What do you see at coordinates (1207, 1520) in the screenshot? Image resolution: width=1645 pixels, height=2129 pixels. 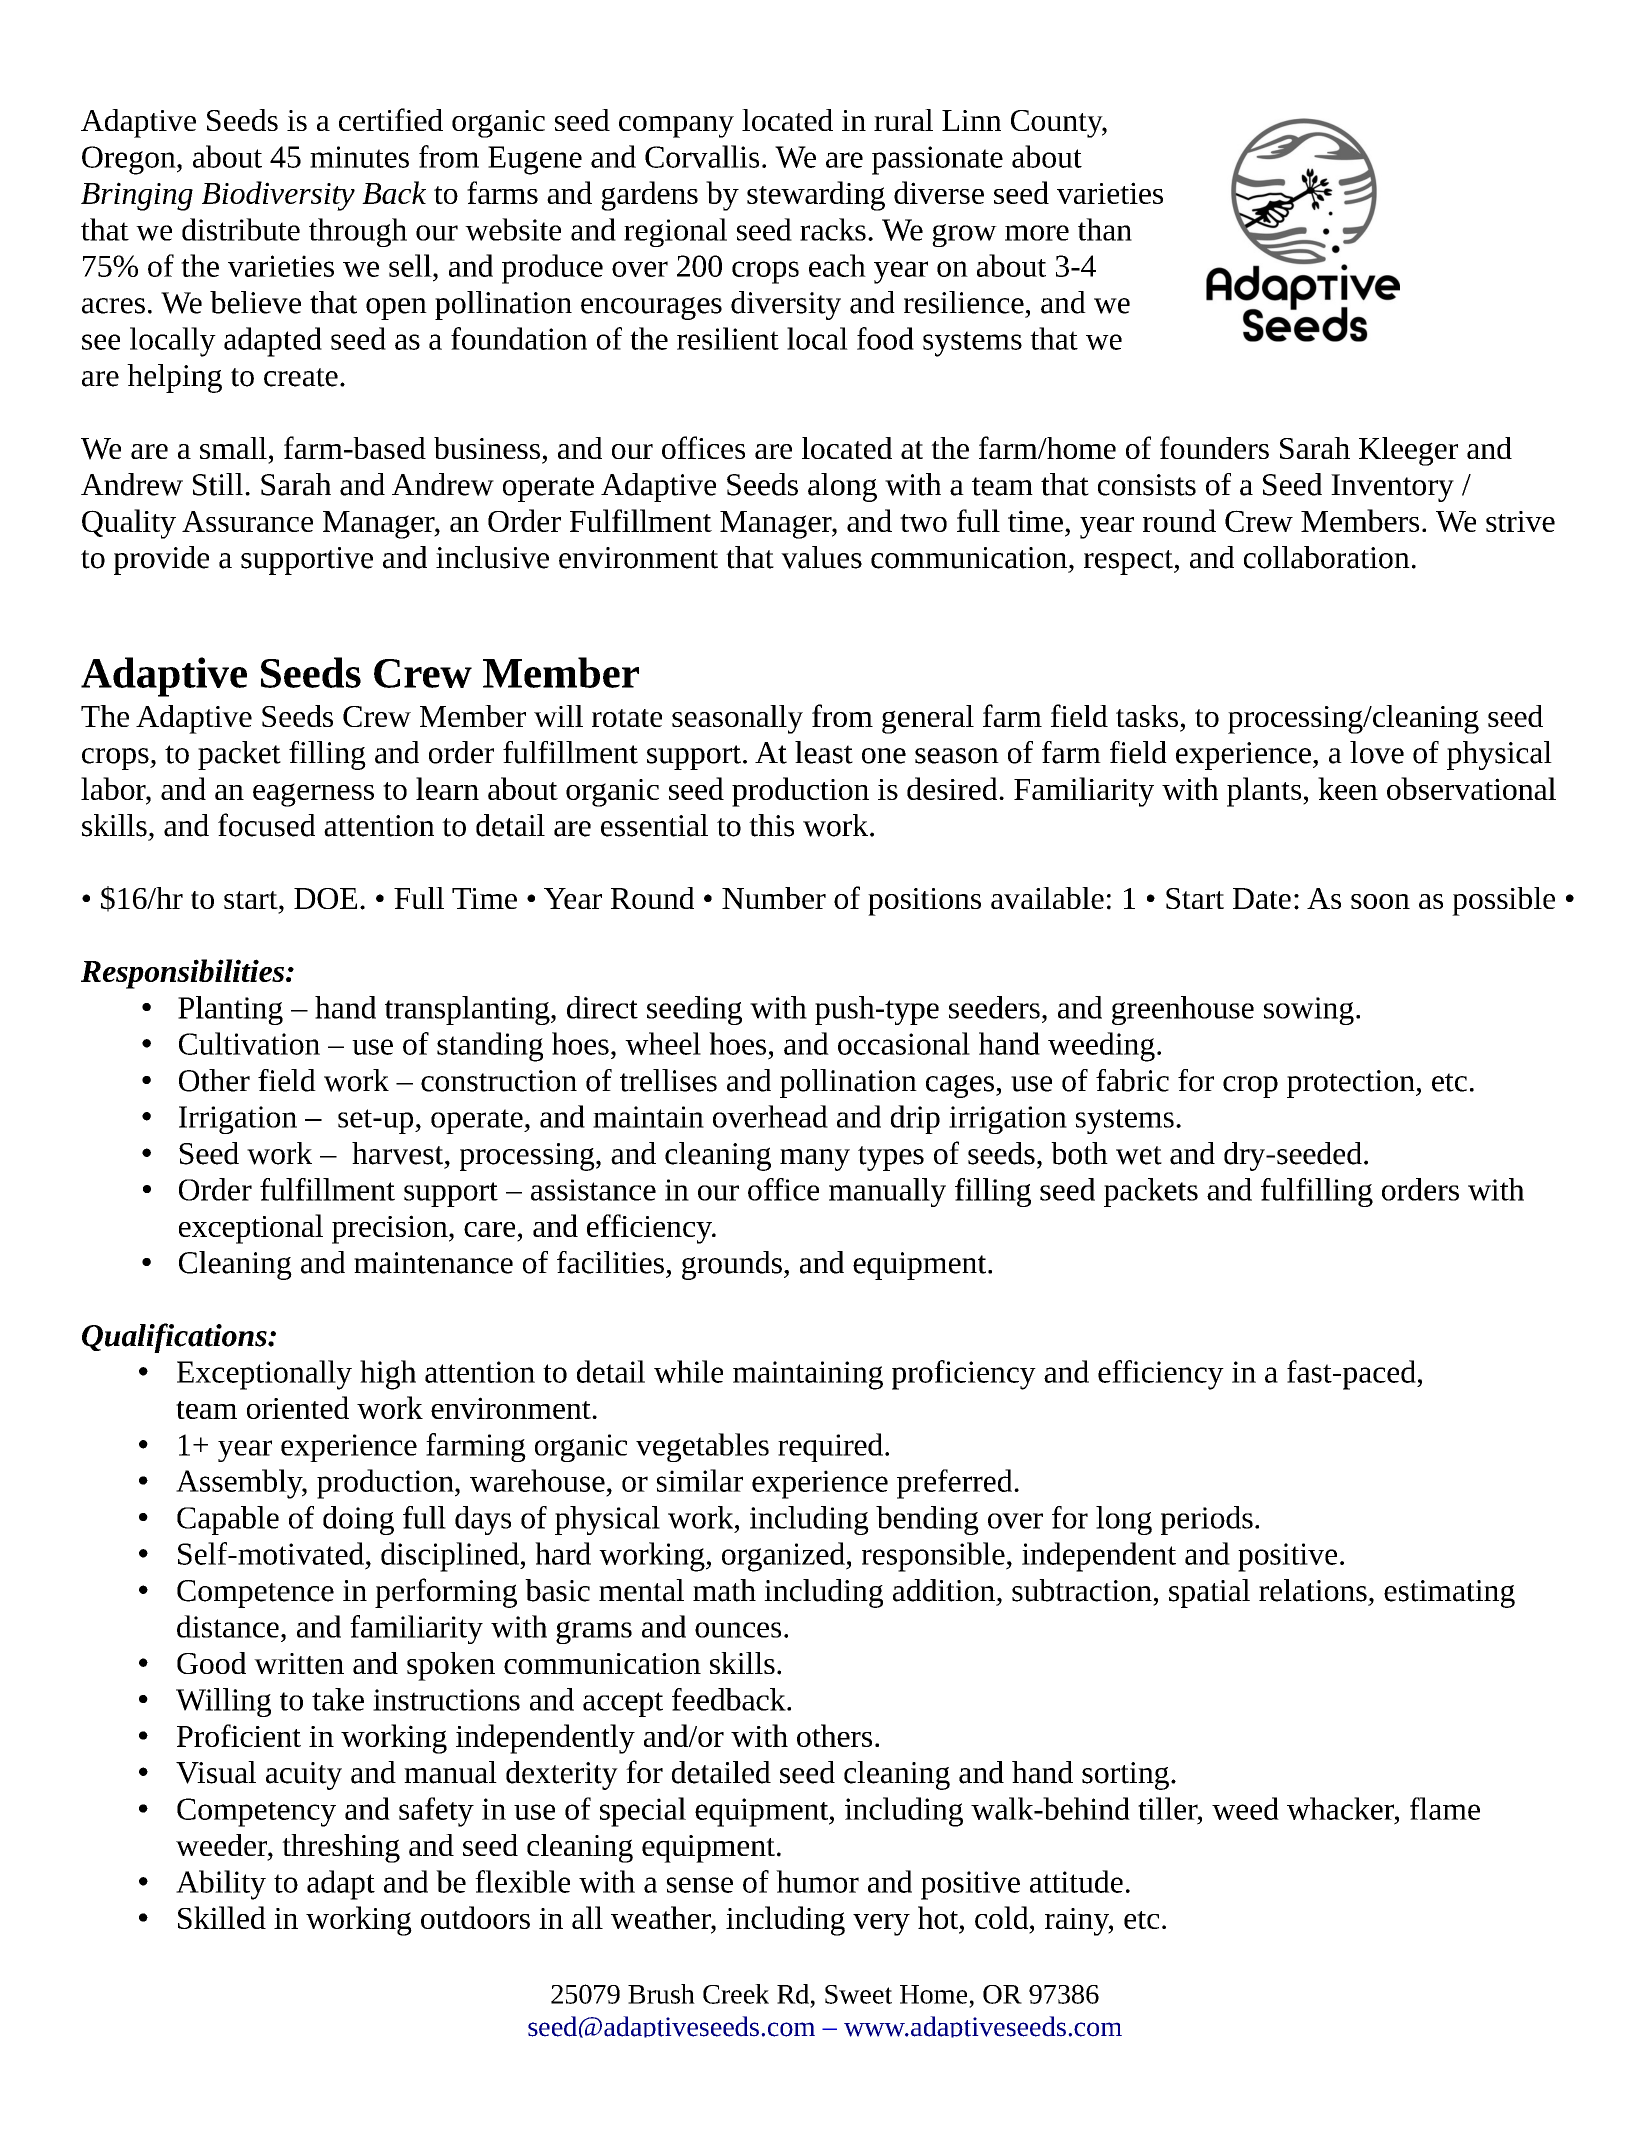 I see `periods` at bounding box center [1207, 1520].
